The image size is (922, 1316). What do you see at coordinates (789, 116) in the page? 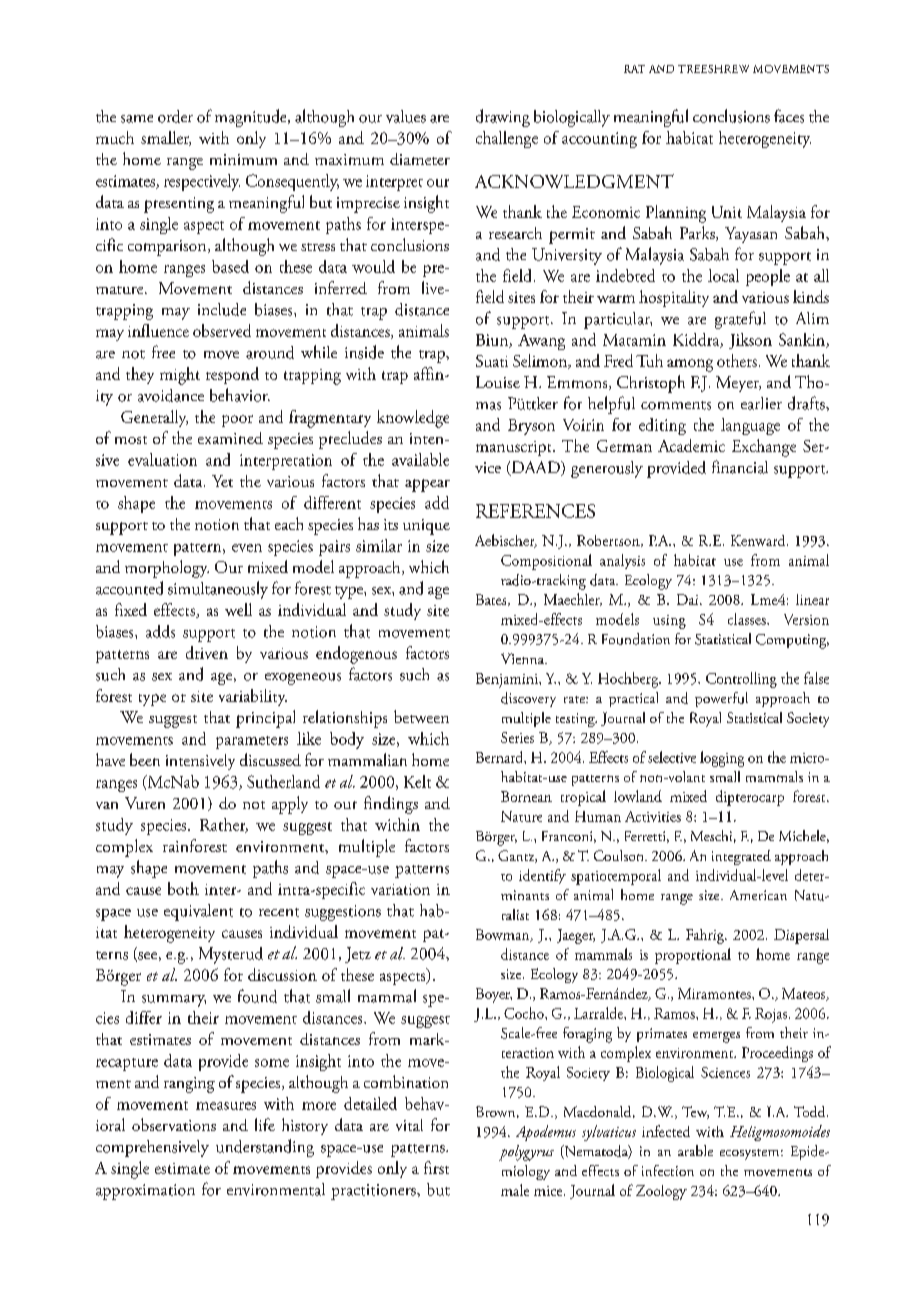
I see `faces` at bounding box center [789, 116].
